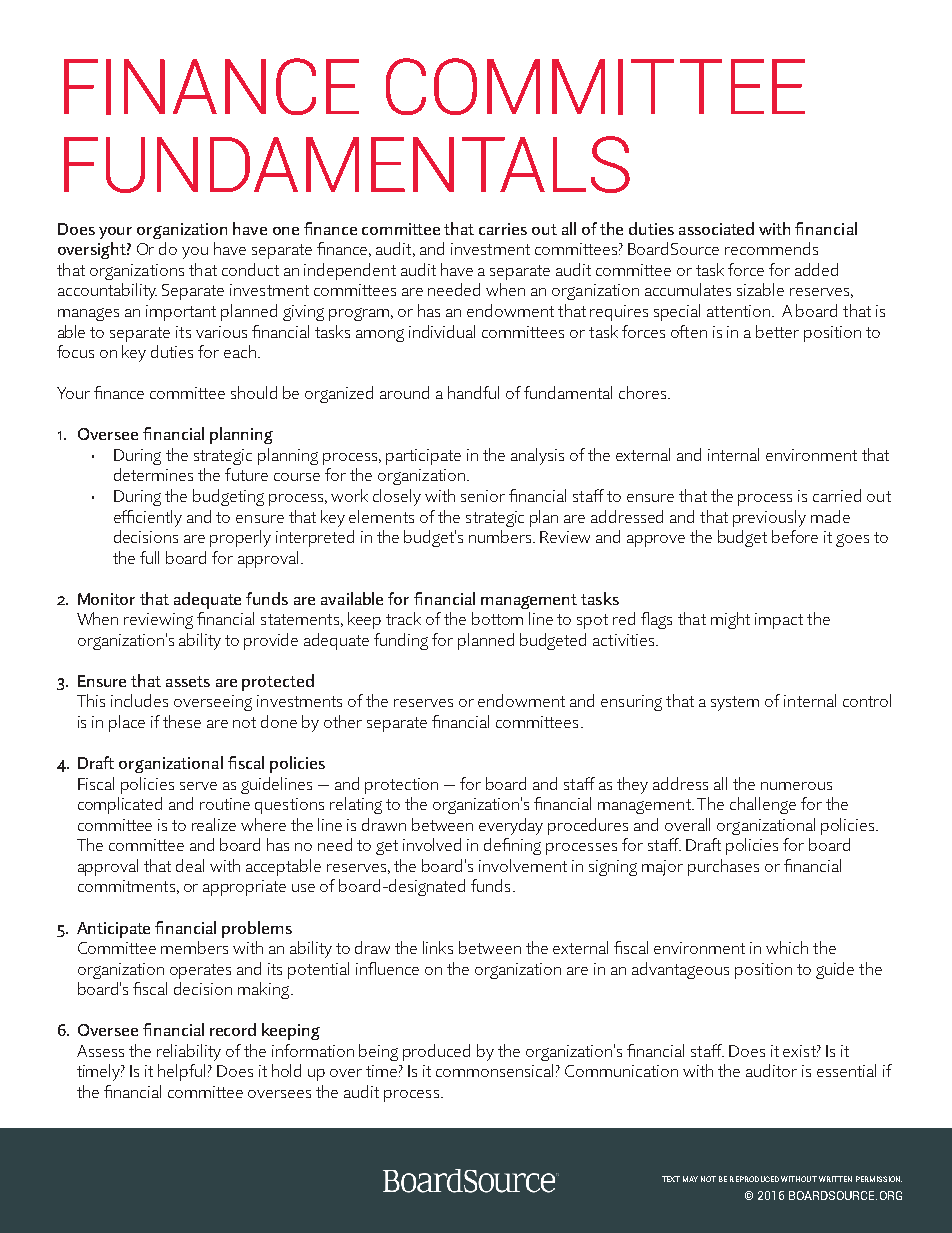 This document has width=952, height=1233. What do you see at coordinates (182, 721) in the document?
I see `these` at bounding box center [182, 721].
